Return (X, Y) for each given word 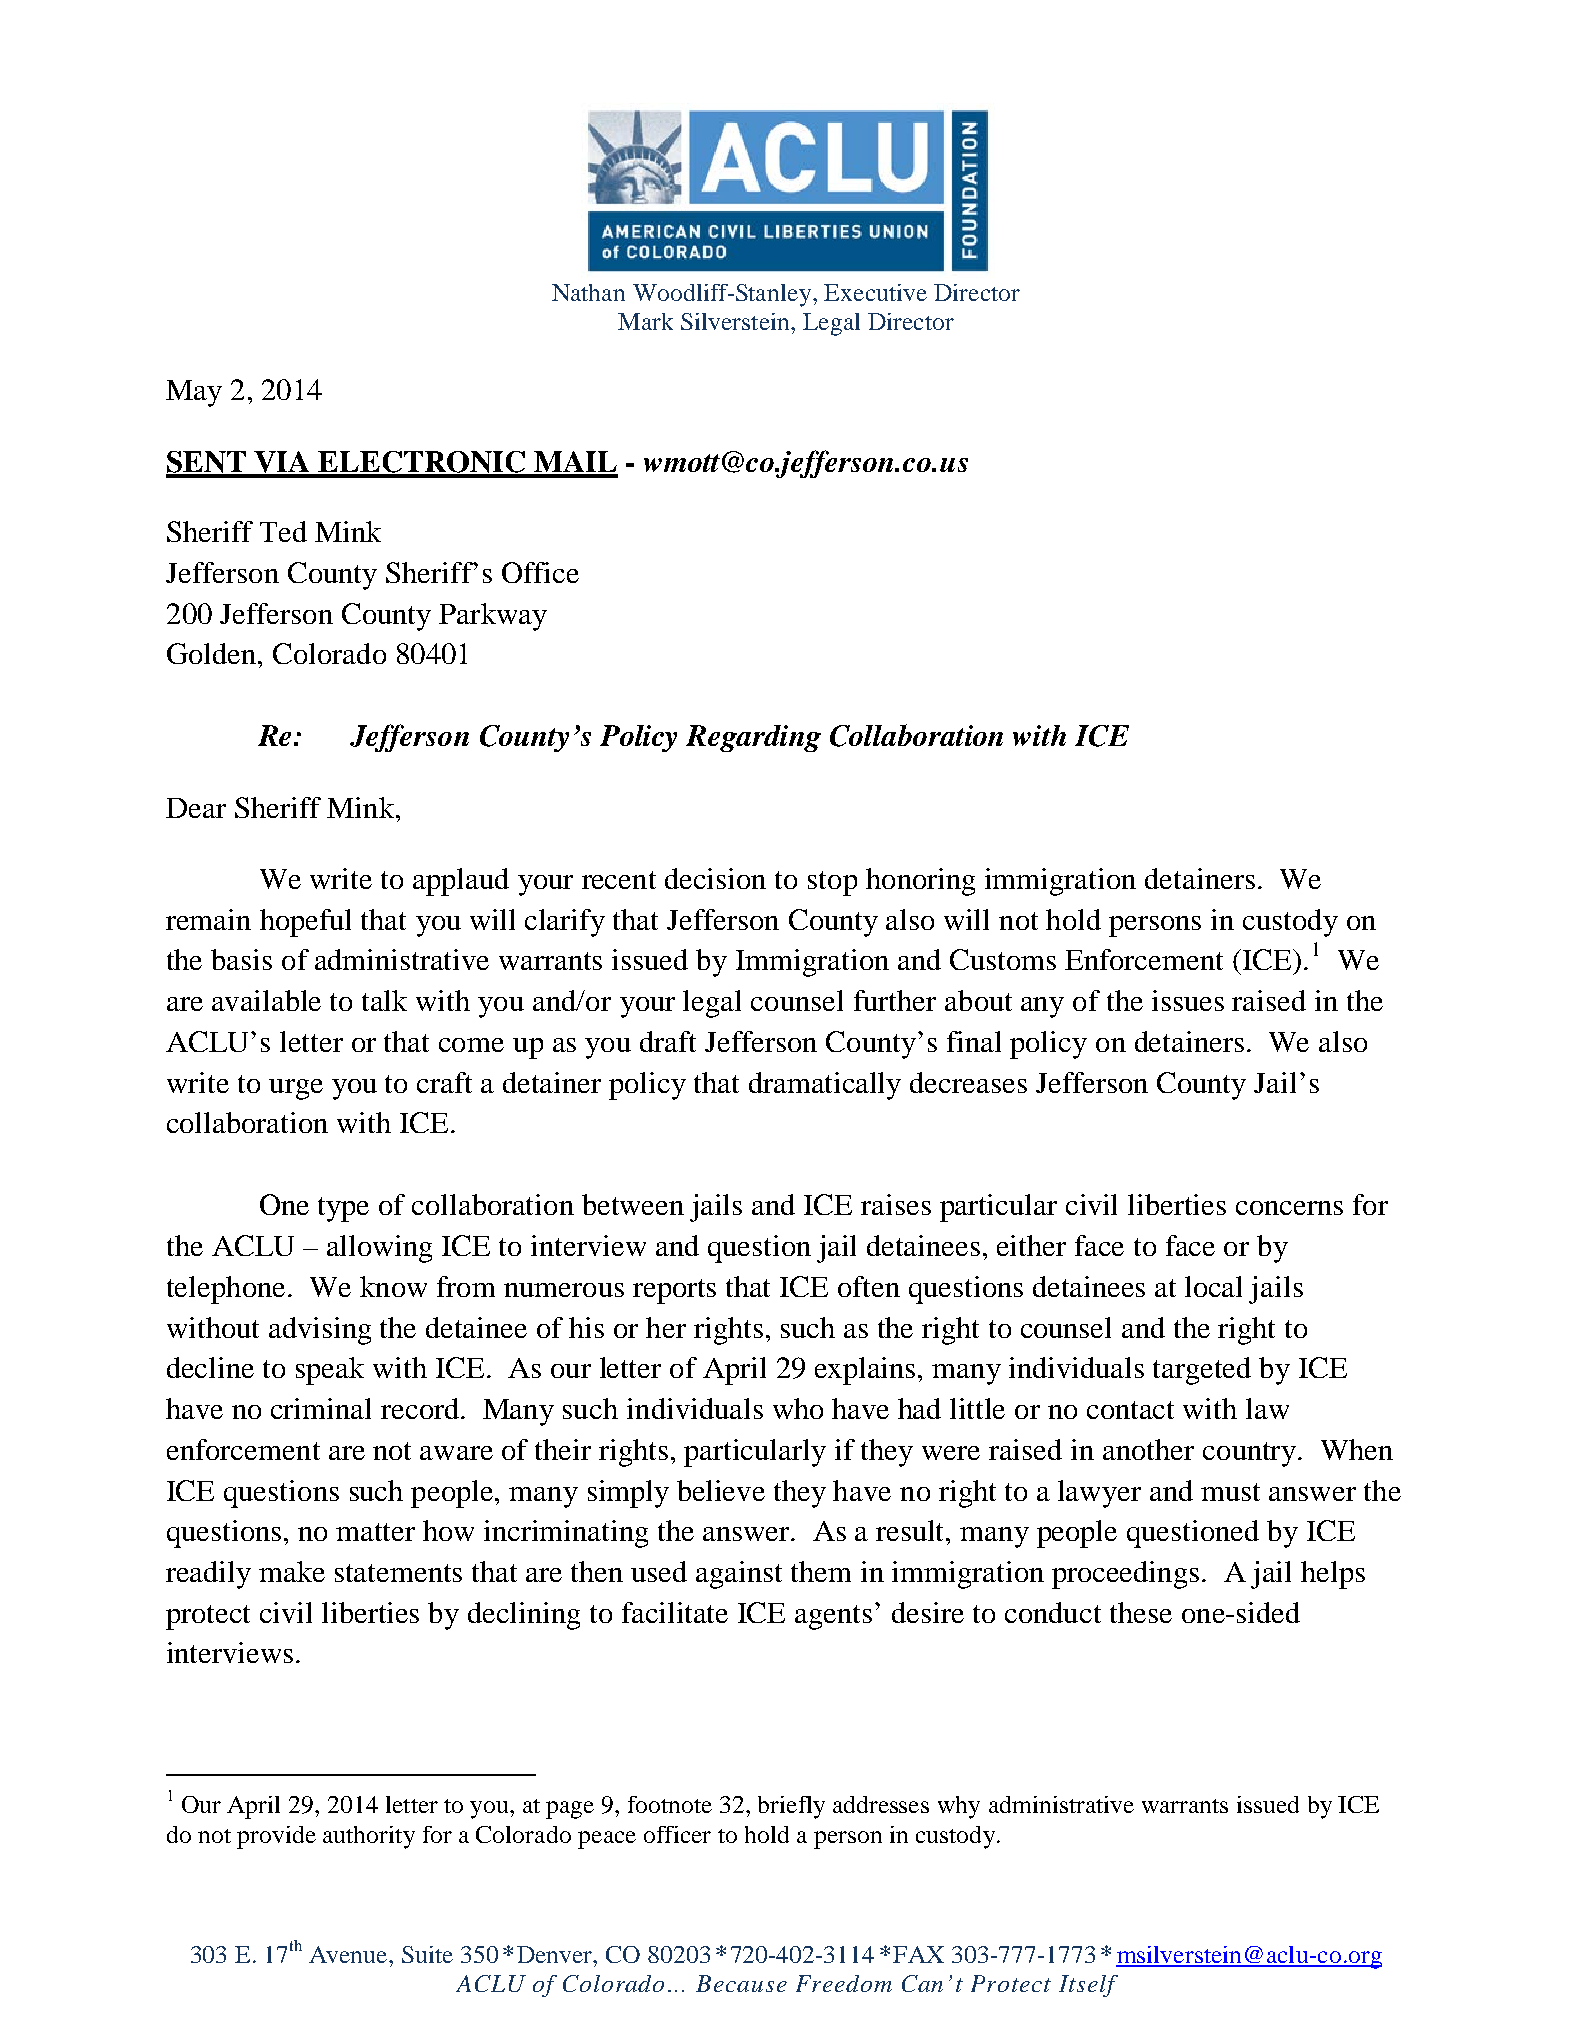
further (895, 1000)
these (1141, 1612)
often (869, 1286)
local (1213, 1286)
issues (1188, 1000)
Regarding (753, 738)
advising (320, 1331)
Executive (875, 292)
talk (384, 1000)
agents (833, 1617)
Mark (645, 321)
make (292, 1571)
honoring (920, 882)
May (194, 393)
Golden (213, 653)
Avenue (349, 1954)
